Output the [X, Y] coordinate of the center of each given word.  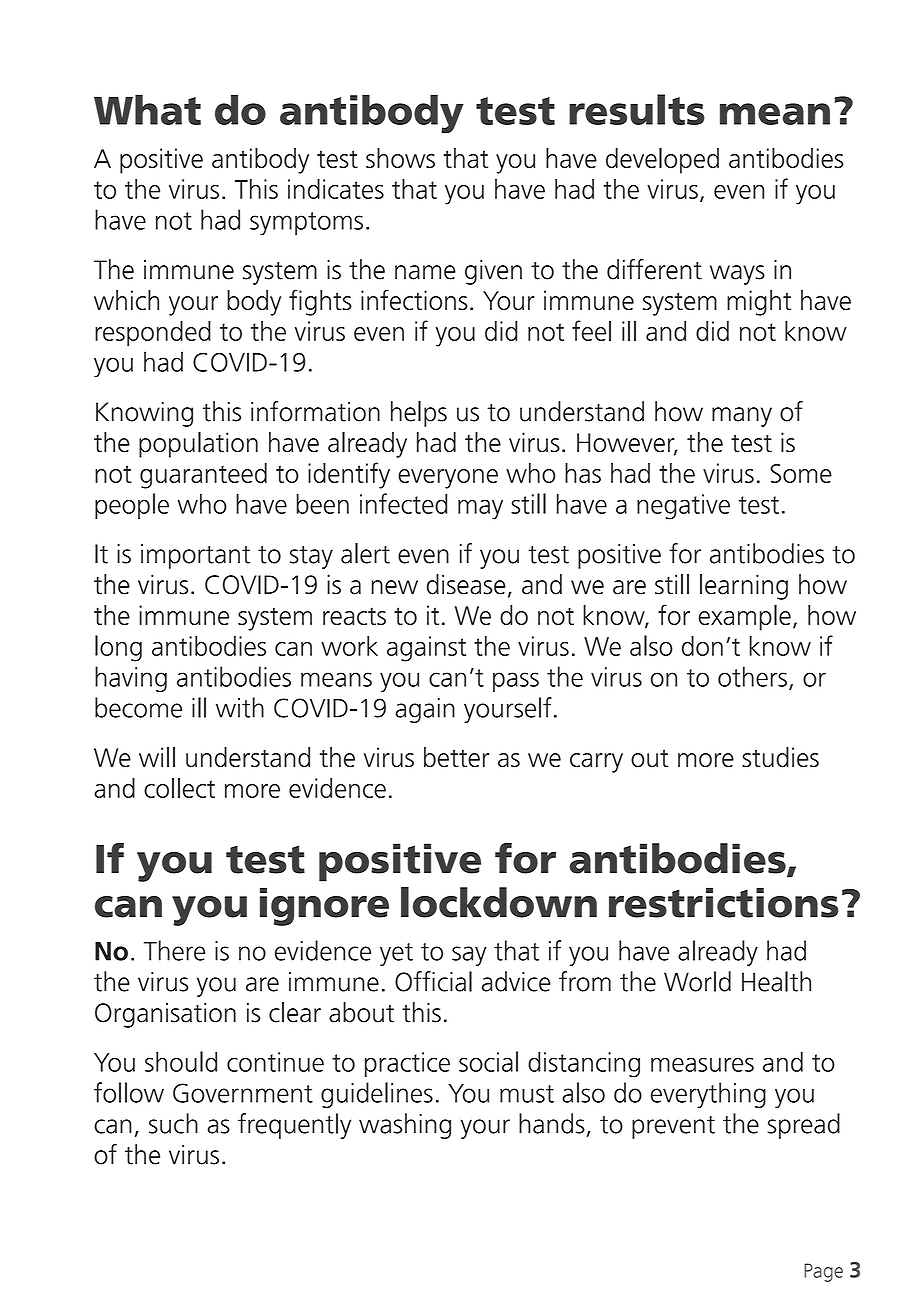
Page [823, 1272]
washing [405, 1126]
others [752, 676]
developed [662, 161]
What [147, 109]
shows [400, 158]
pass [516, 682]
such [173, 1123]
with [240, 707]
